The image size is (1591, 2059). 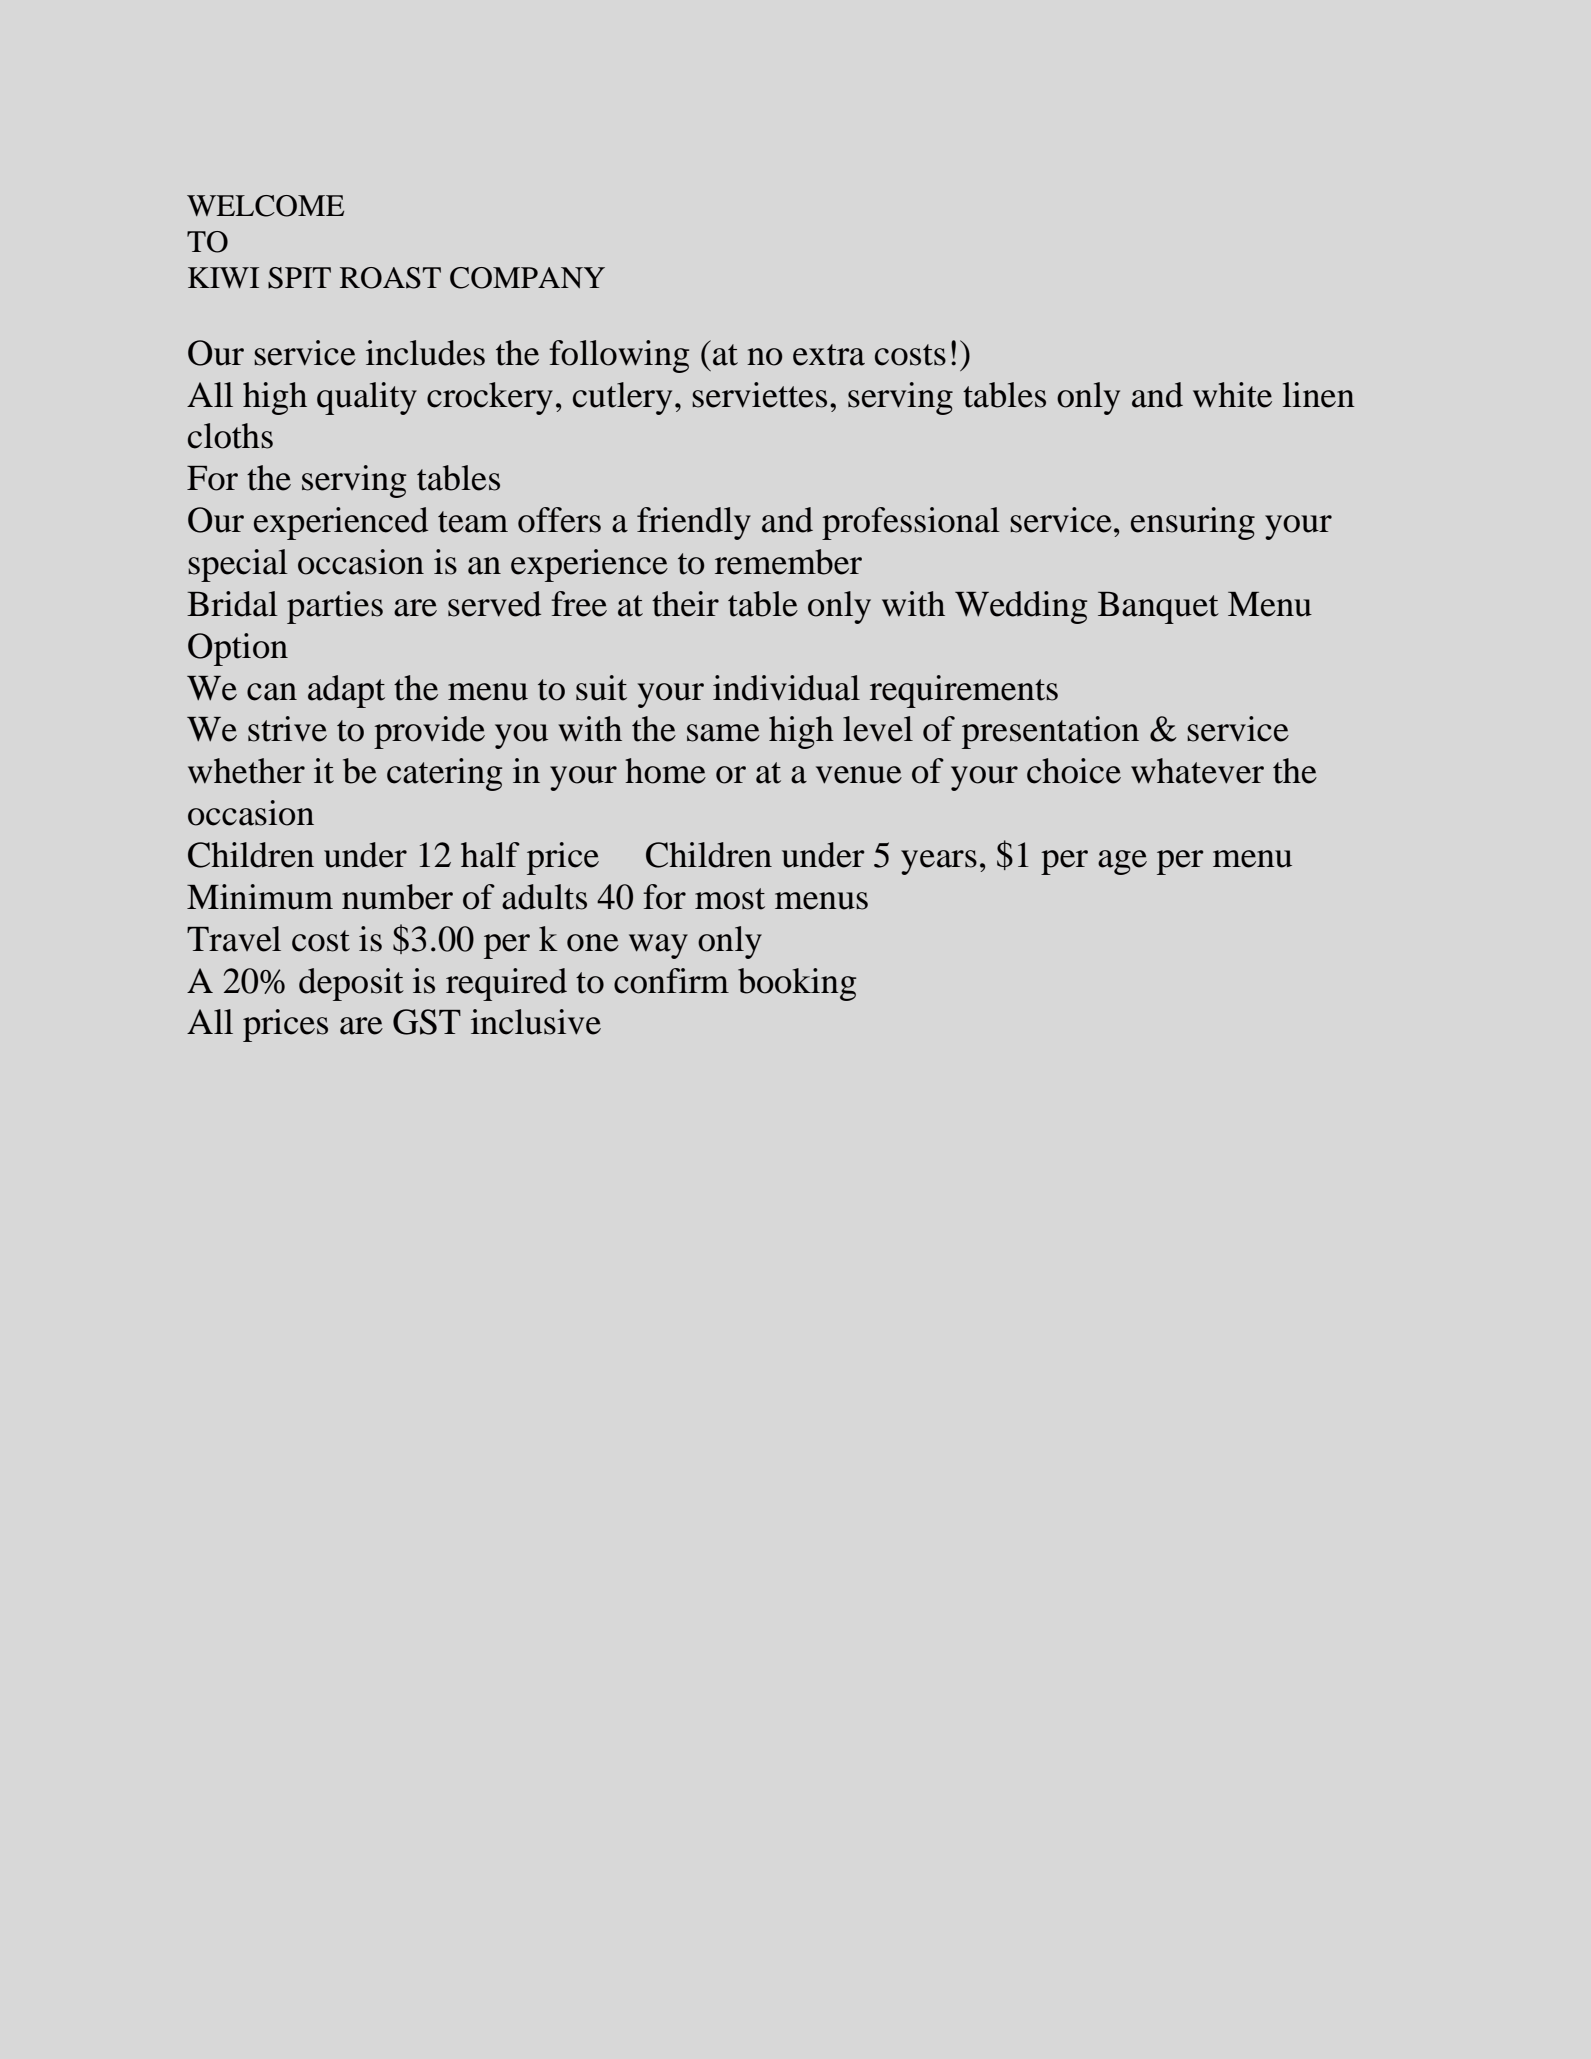 What do you see at coordinates (367, 398) in the screenshot?
I see `quality` at bounding box center [367, 398].
